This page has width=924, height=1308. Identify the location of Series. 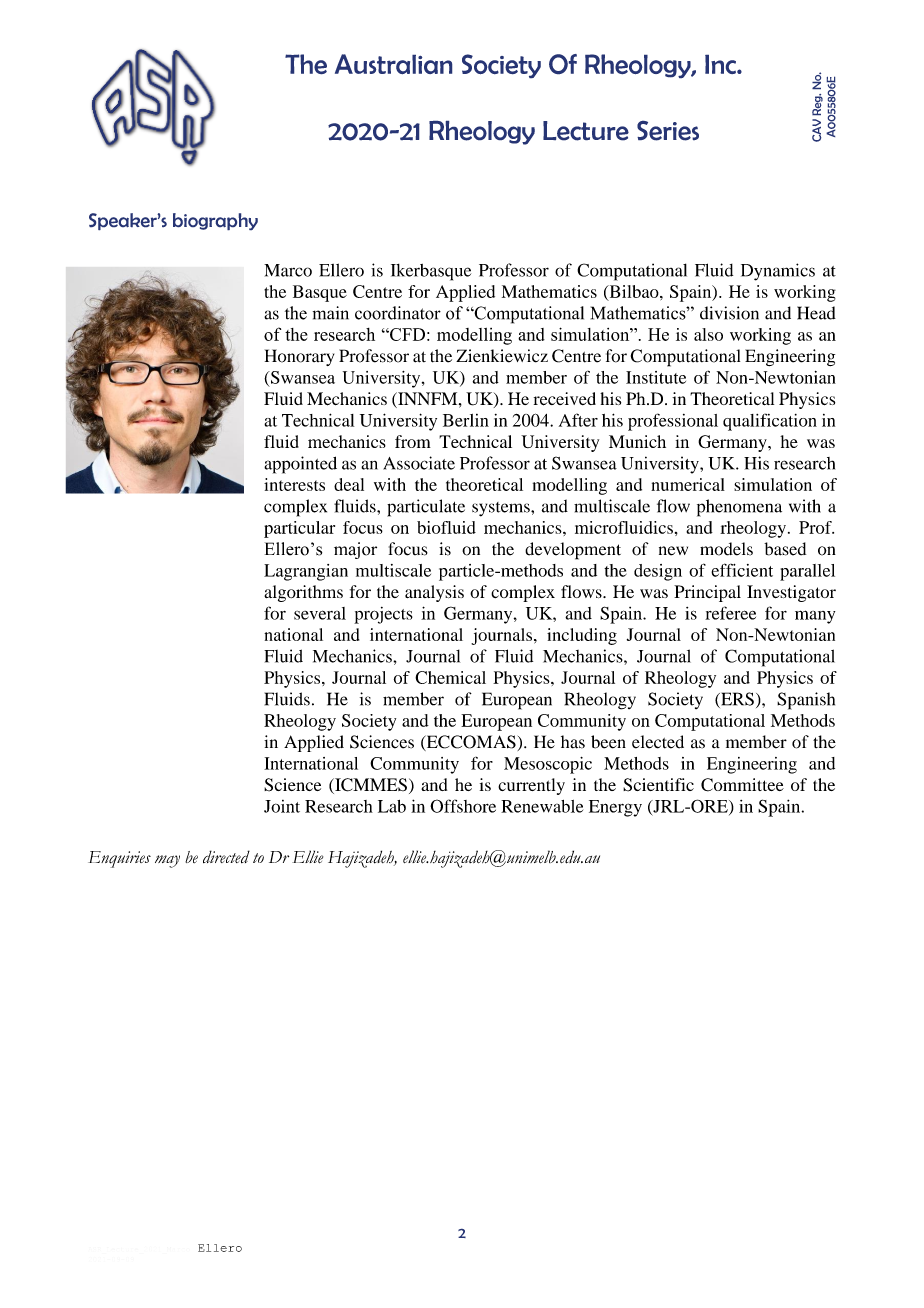
(668, 131).
